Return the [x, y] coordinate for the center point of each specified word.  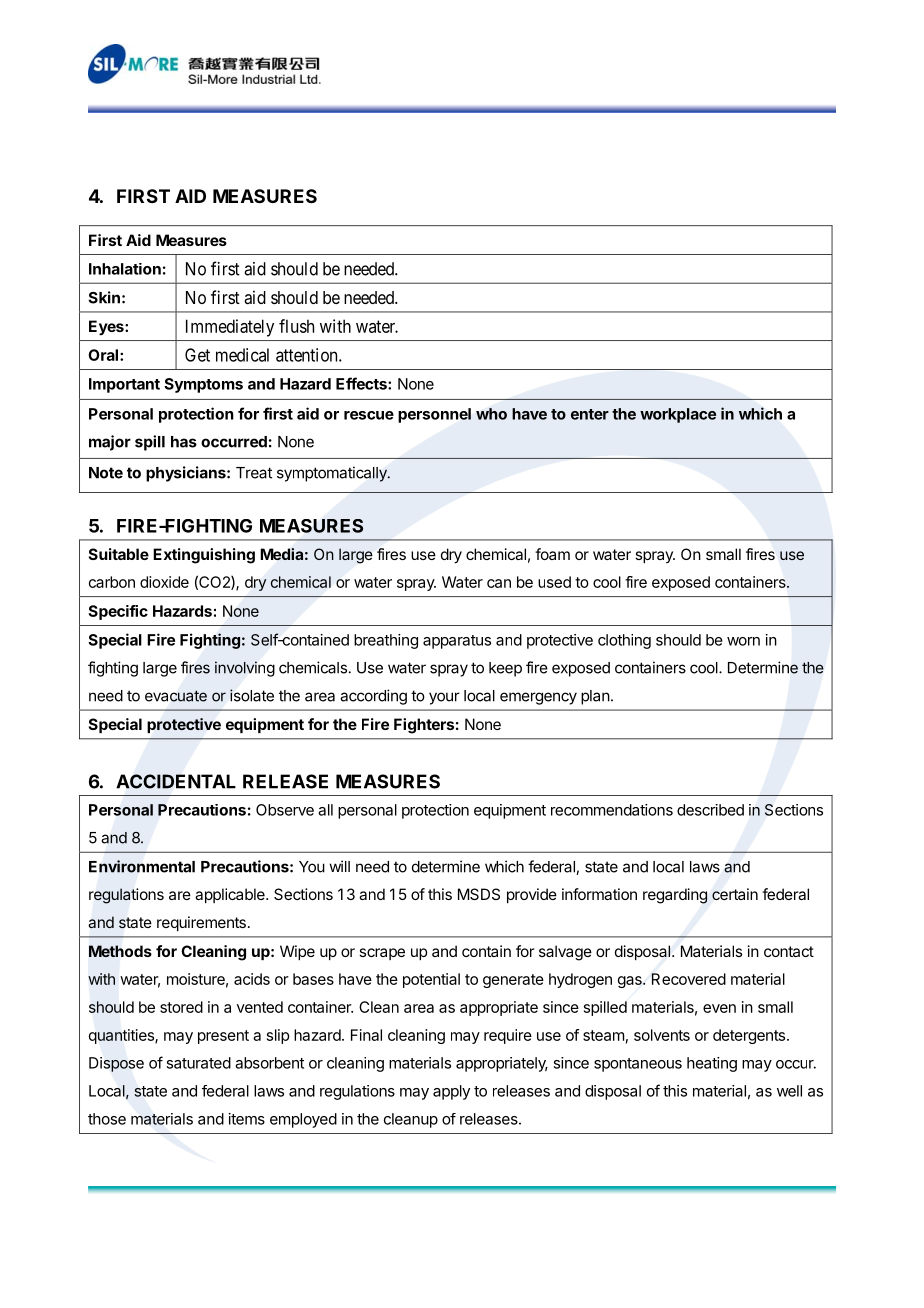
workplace [678, 415]
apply [451, 1092]
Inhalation [125, 269]
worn [743, 641]
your [444, 698]
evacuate [176, 696]
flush [296, 326]
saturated [198, 1063]
